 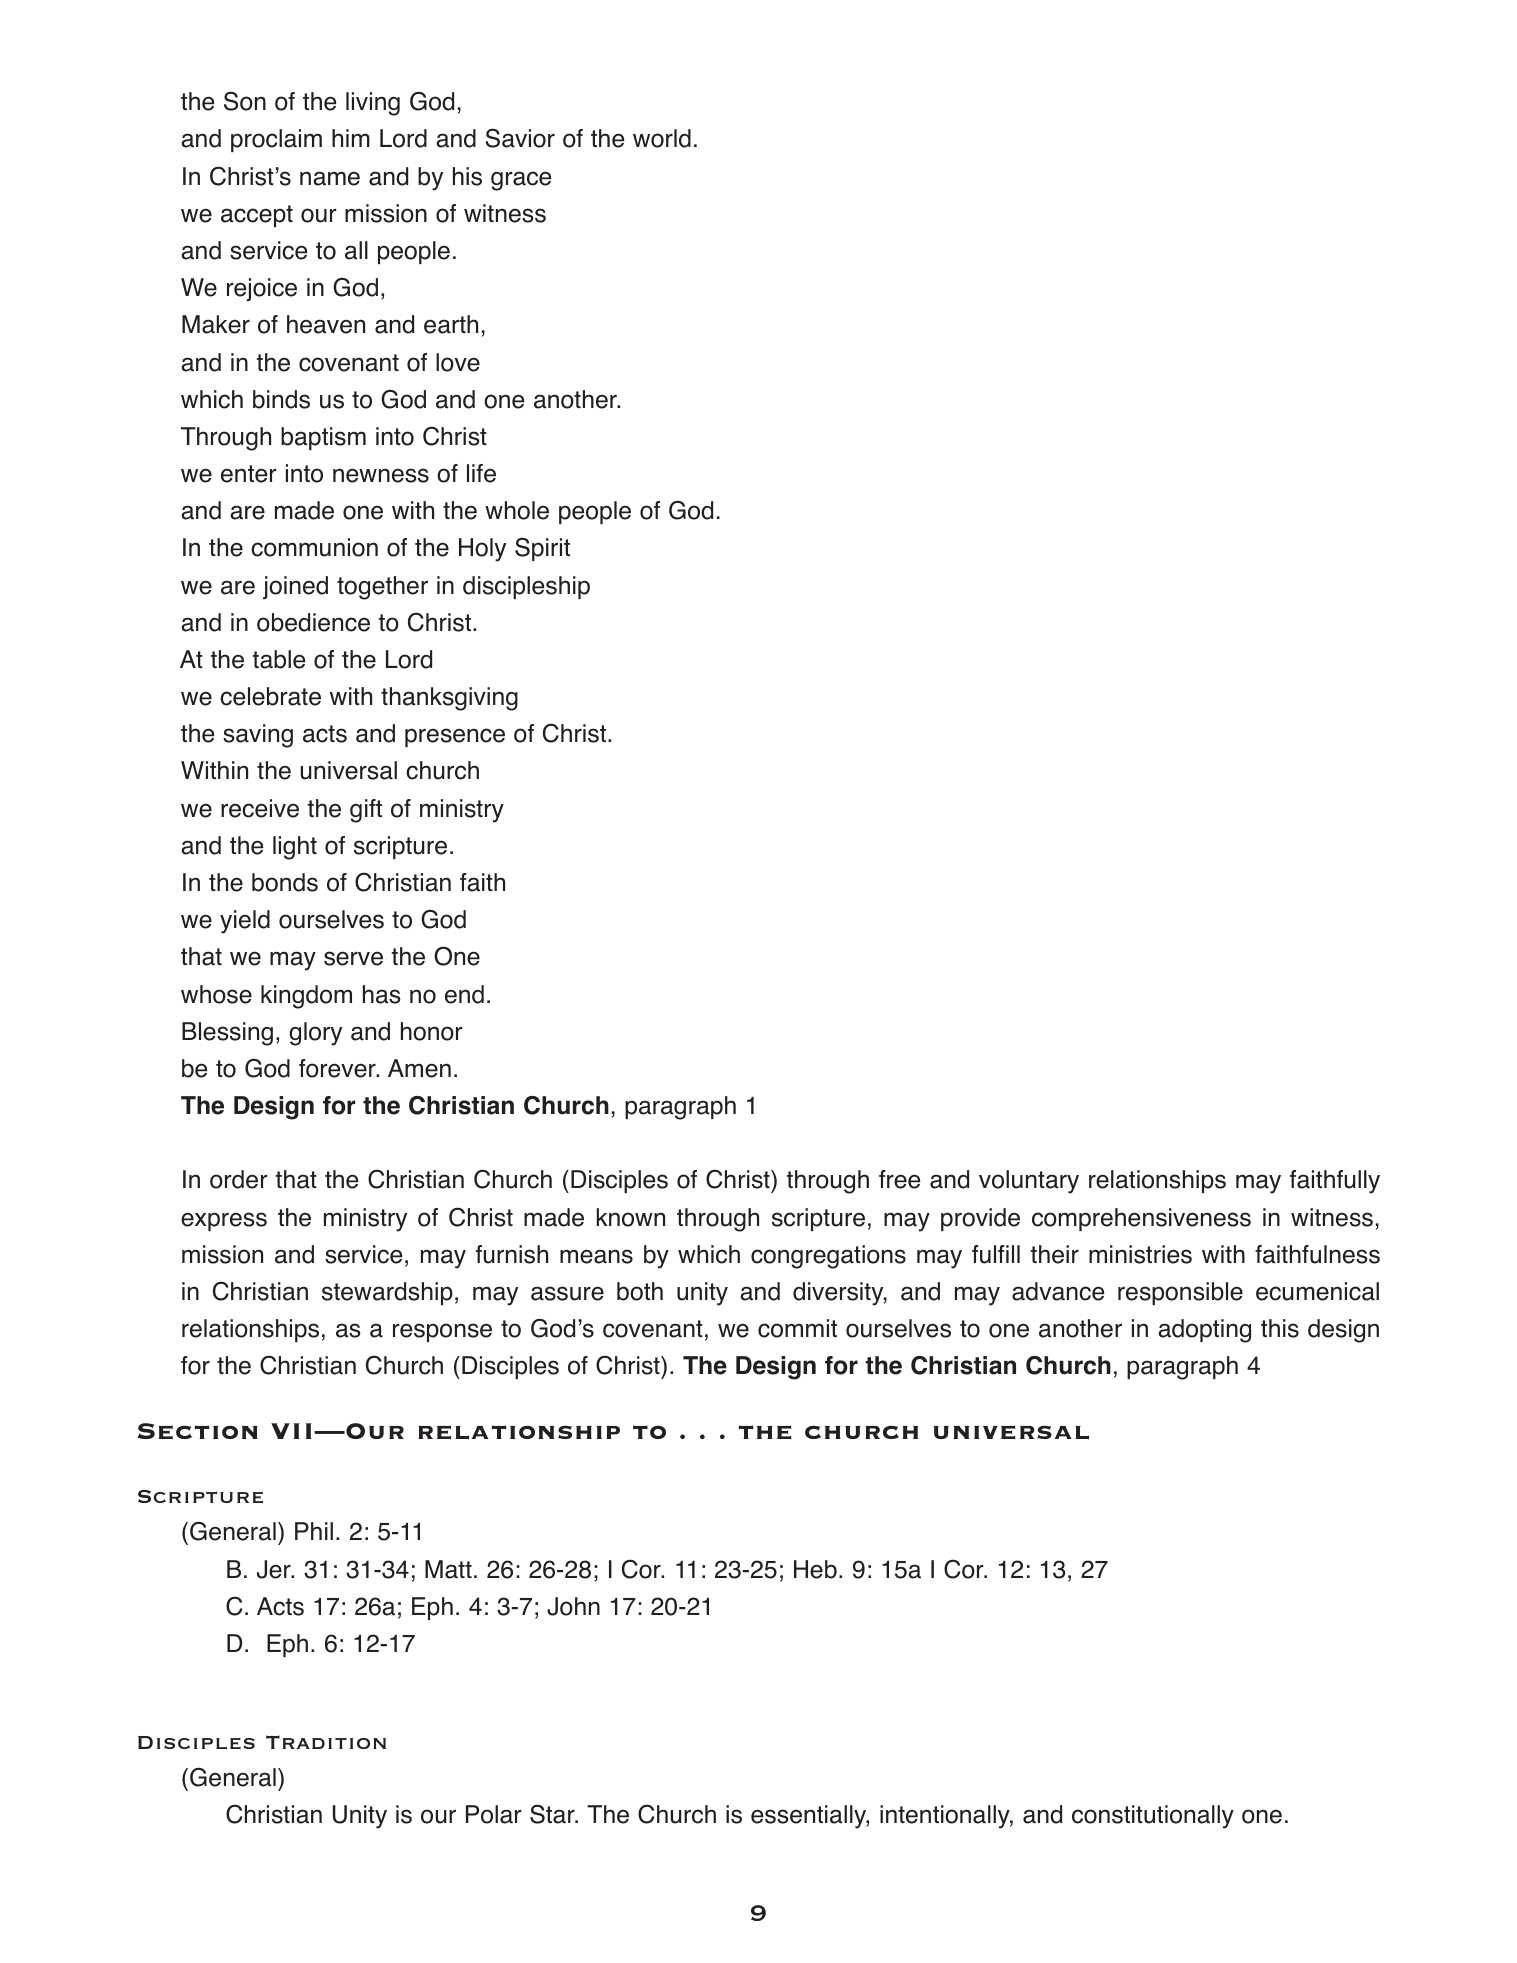 I want to click on serve, so click(x=353, y=958).
